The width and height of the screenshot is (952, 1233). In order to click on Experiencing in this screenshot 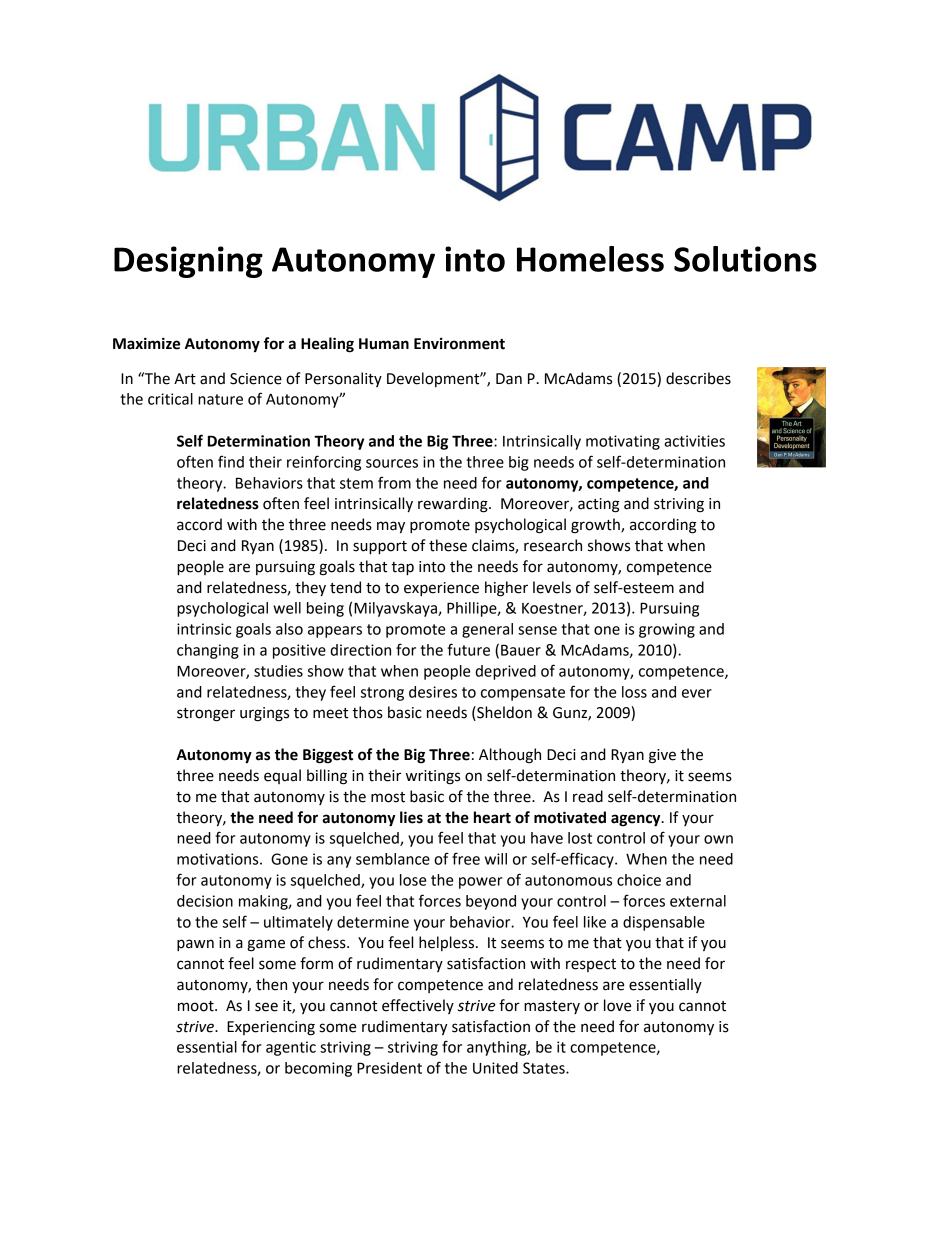, I will do `click(271, 1028)`.
